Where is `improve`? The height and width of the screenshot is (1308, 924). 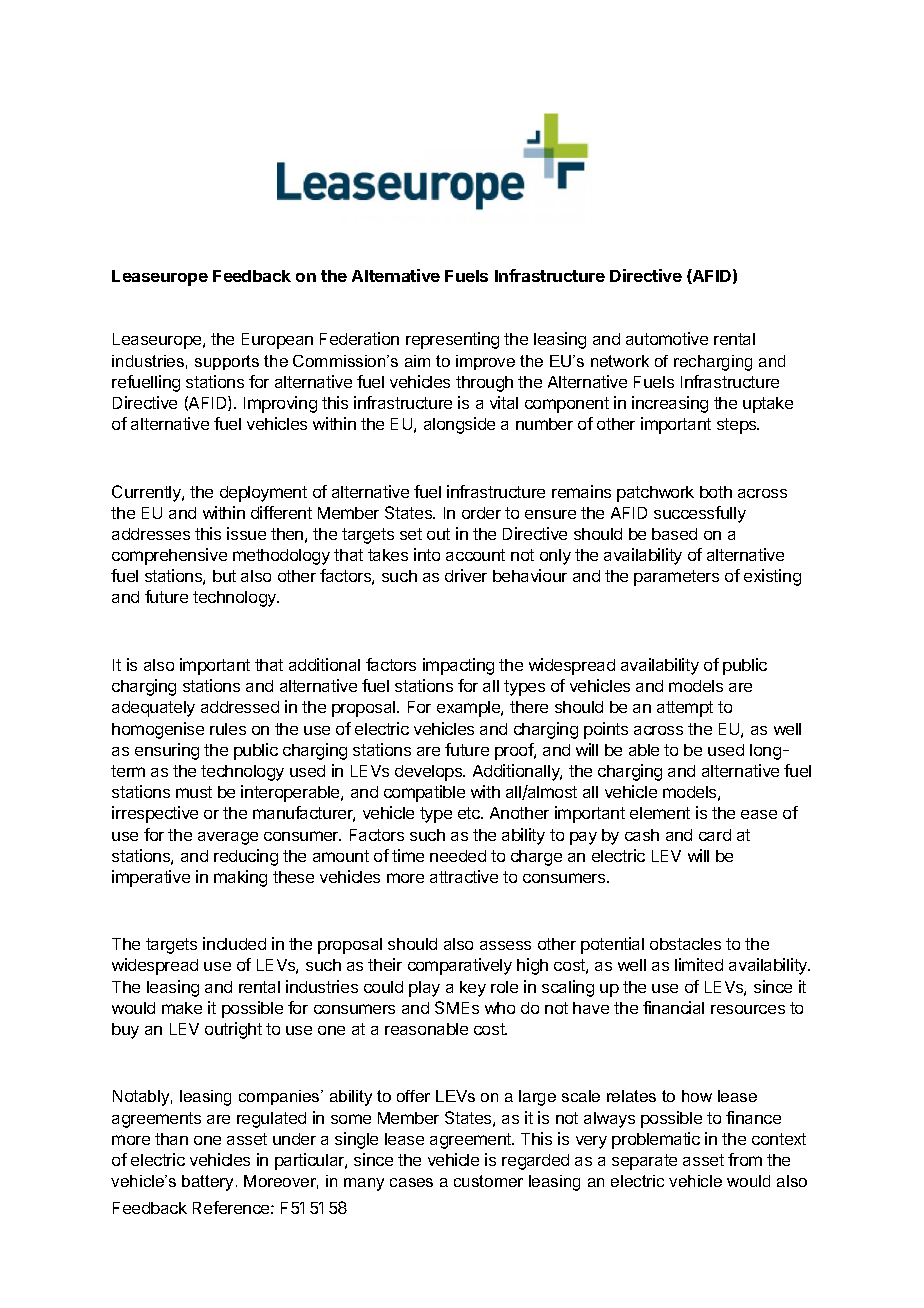 improve is located at coordinates (485, 362).
